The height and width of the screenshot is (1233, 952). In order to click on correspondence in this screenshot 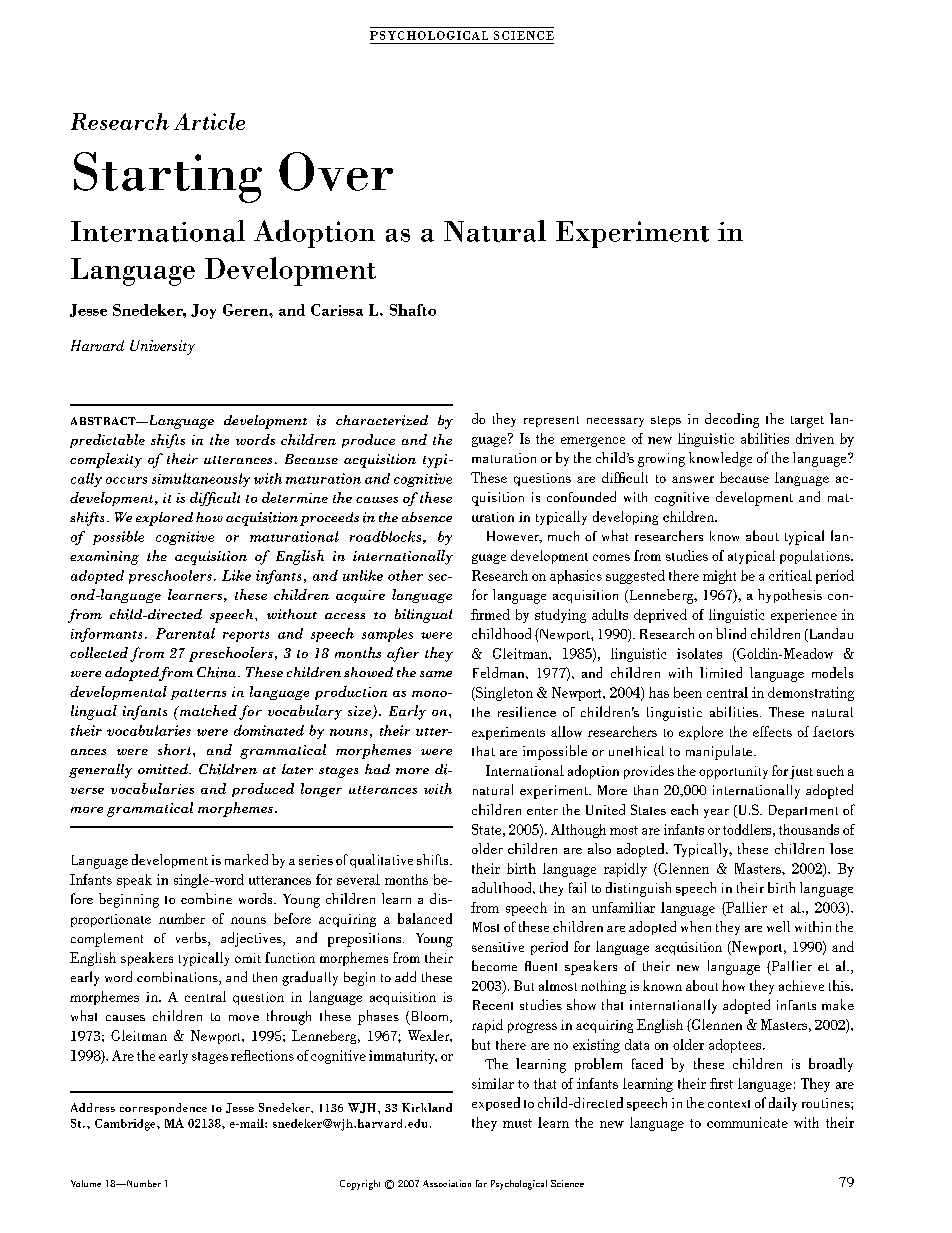, I will do `click(163, 1109)`.
